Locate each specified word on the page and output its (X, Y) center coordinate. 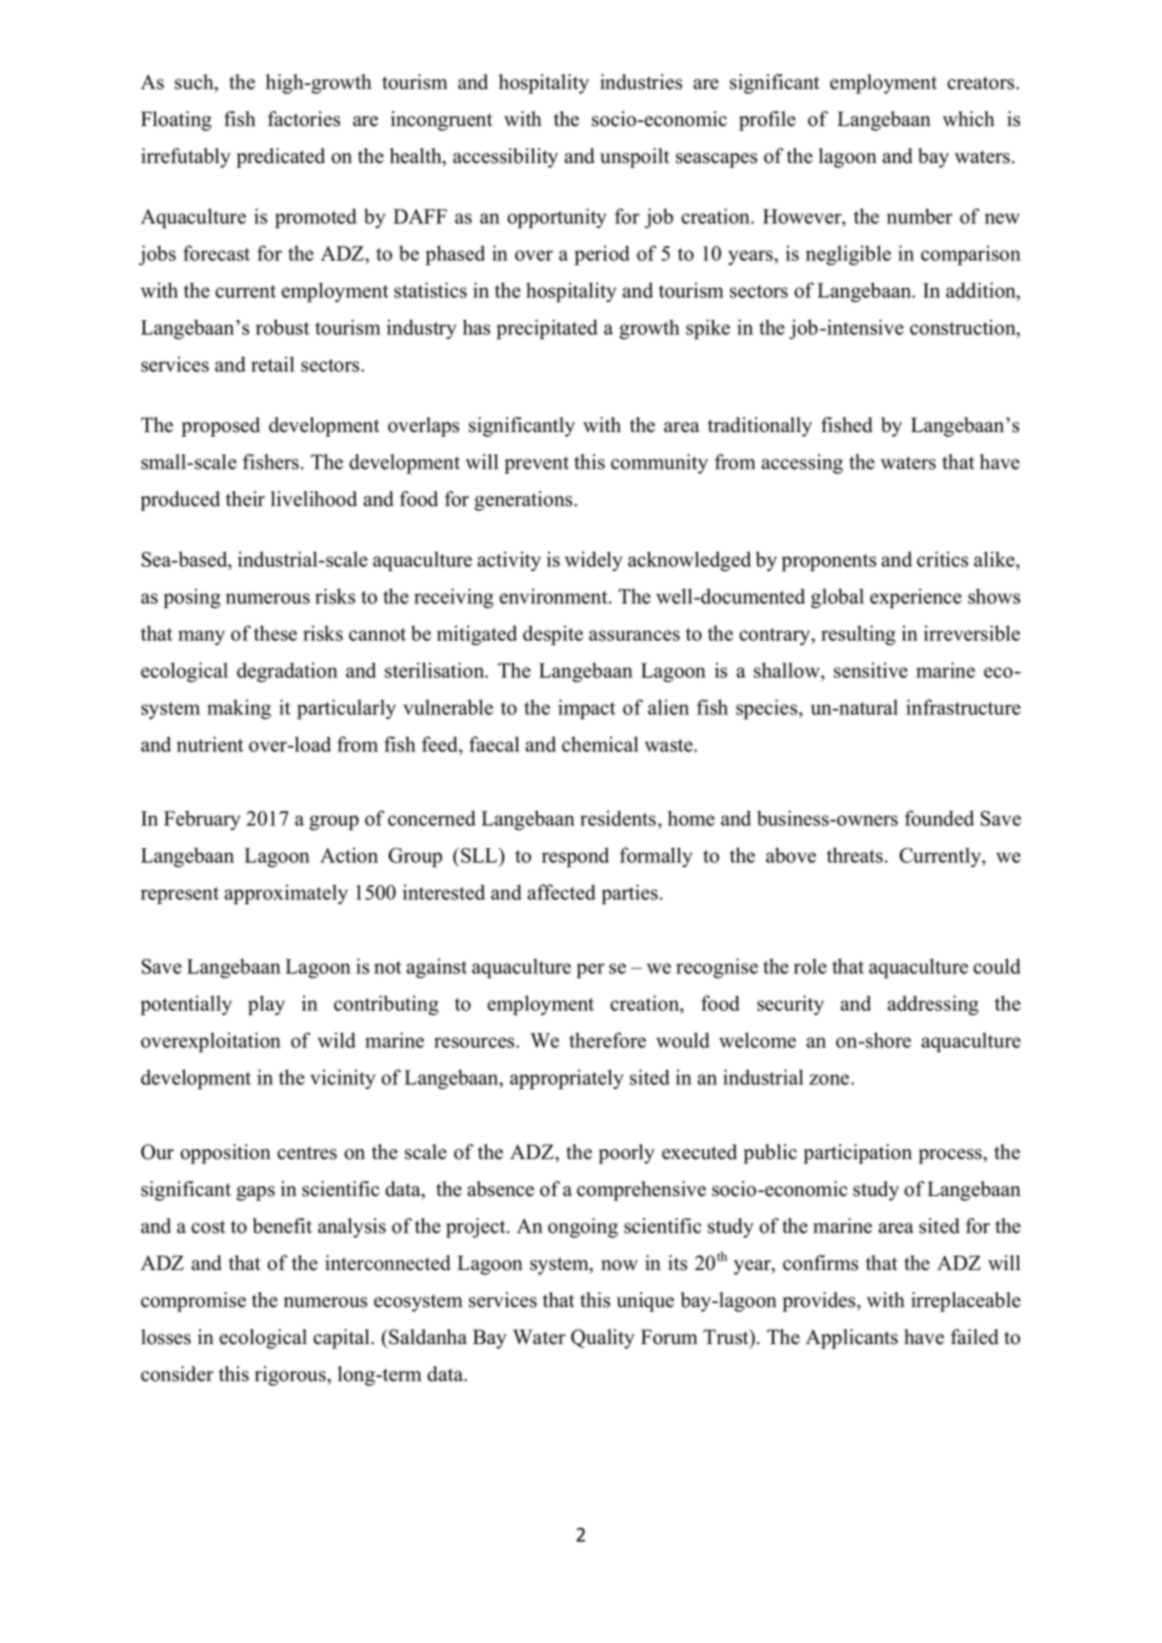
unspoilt (635, 158)
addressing (933, 1005)
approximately (286, 894)
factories (304, 119)
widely (594, 561)
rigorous (291, 1376)
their (245, 499)
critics (942, 559)
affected (561, 892)
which (969, 119)
